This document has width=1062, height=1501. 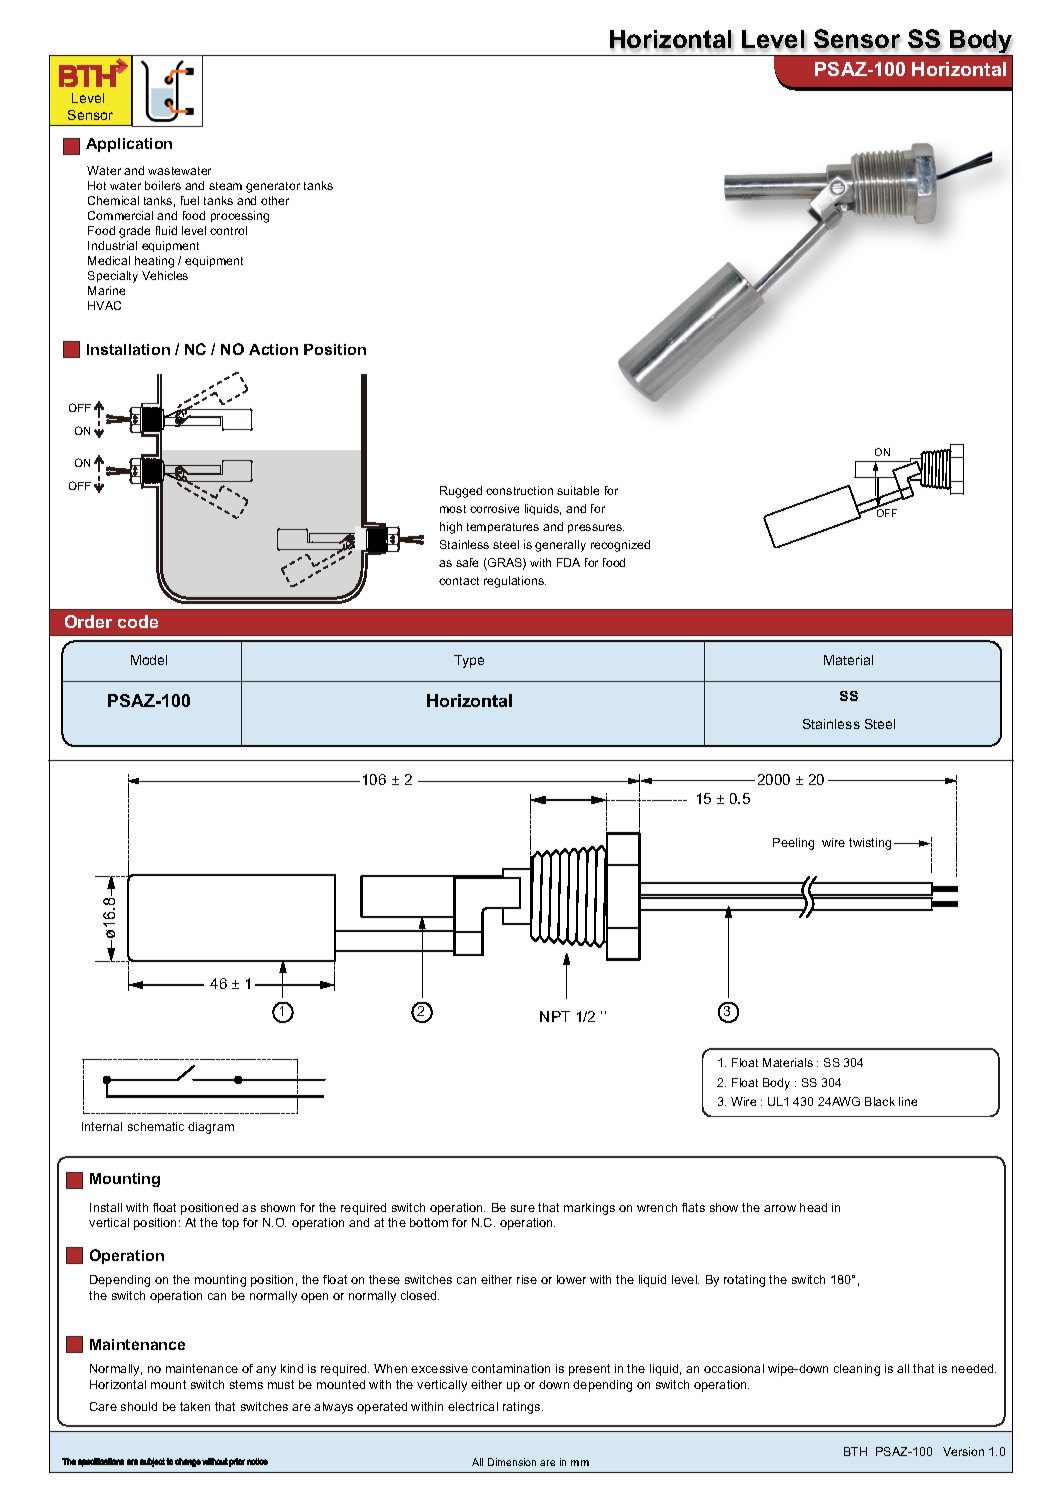 I want to click on Model, so click(x=149, y=660).
